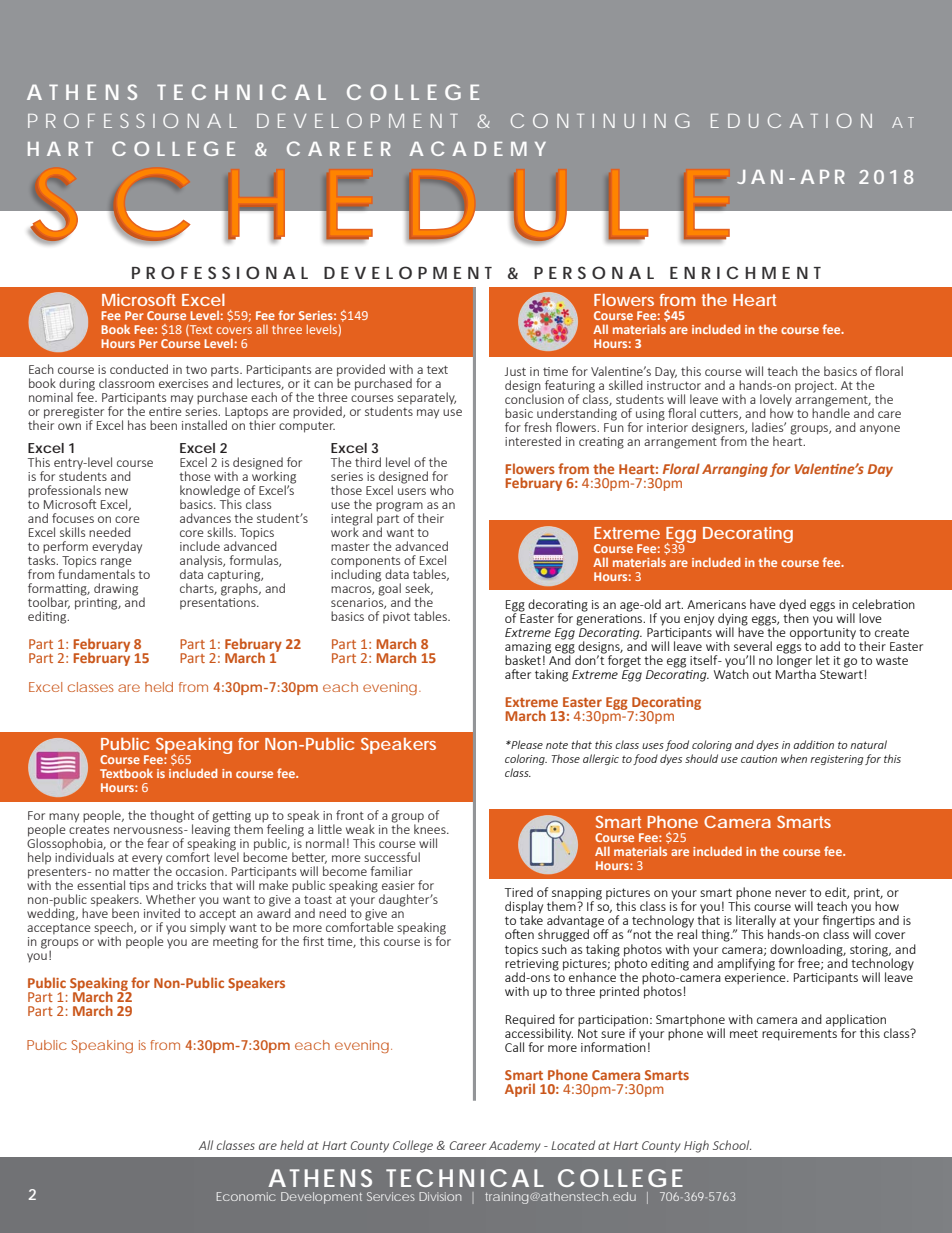 The image size is (952, 1233). What do you see at coordinates (139, 369) in the document?
I see `conducted` at bounding box center [139, 369].
